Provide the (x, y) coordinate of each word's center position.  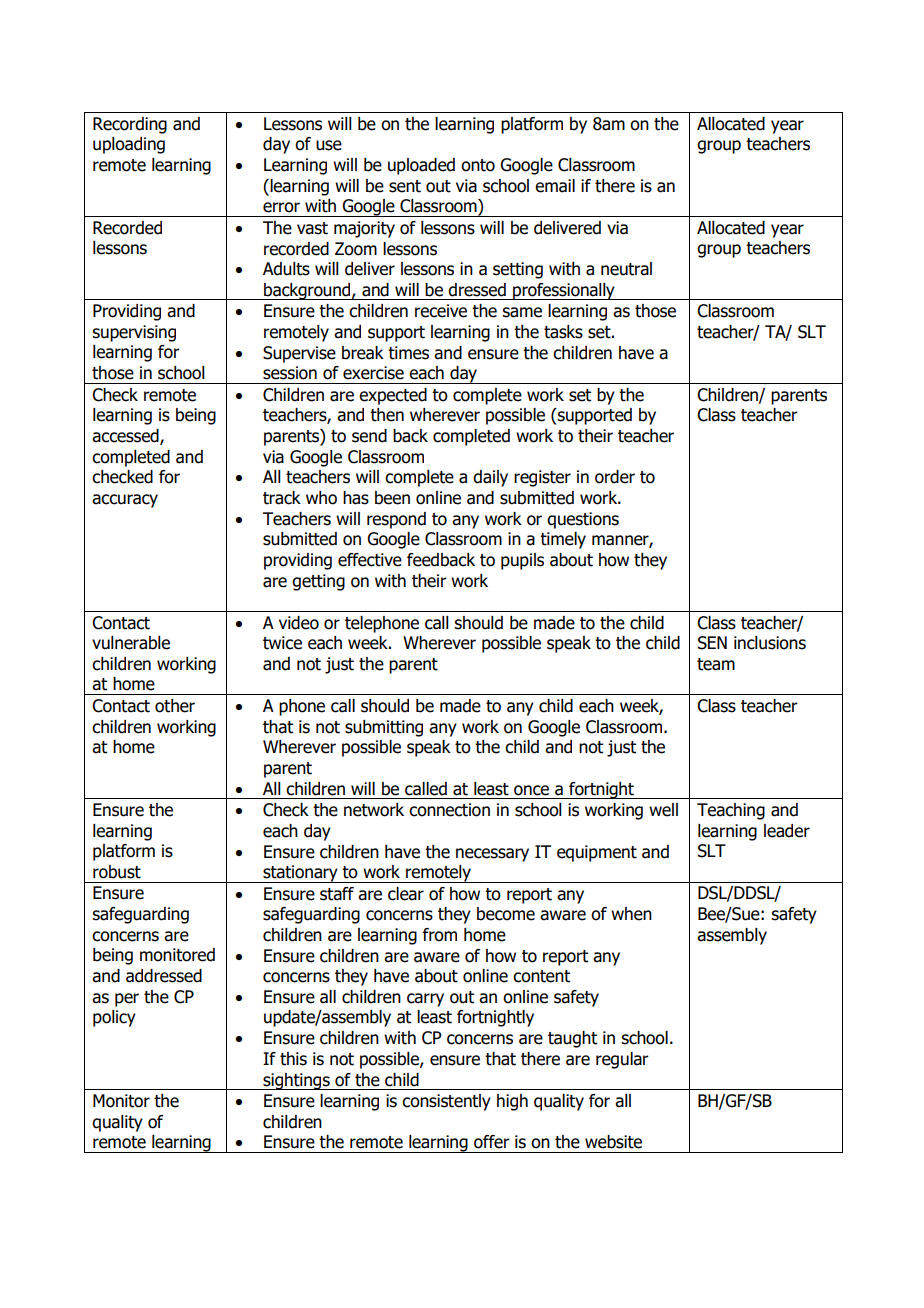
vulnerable (131, 643)
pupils (522, 561)
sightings (296, 1081)
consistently (446, 1102)
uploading (129, 145)
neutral (626, 269)
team (716, 664)
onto (478, 165)
